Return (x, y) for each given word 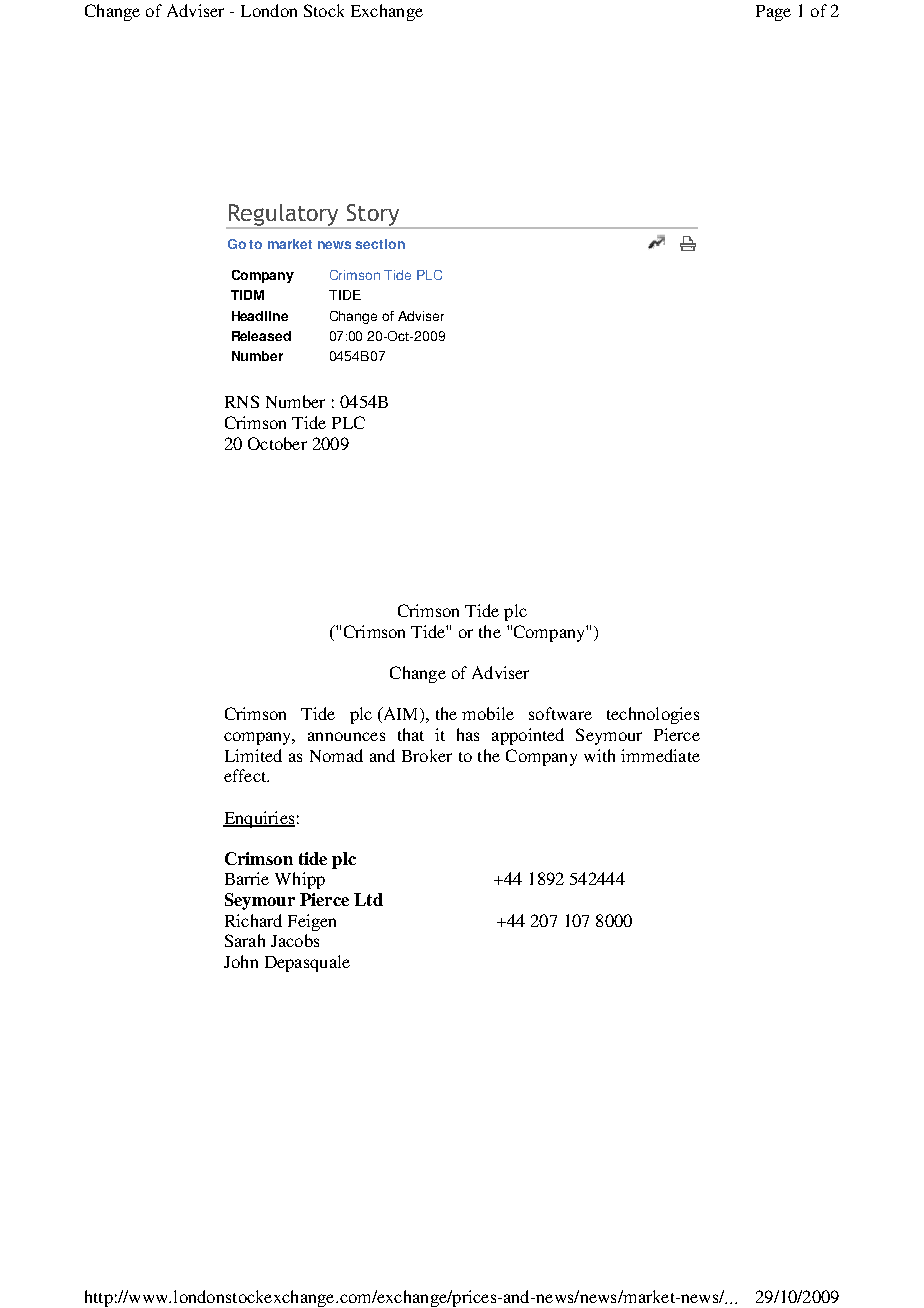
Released (261, 336)
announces (346, 736)
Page (773, 13)
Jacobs (295, 940)
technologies (653, 715)
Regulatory (284, 216)
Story (373, 216)
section (380, 244)
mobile (488, 713)
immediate (660, 755)
